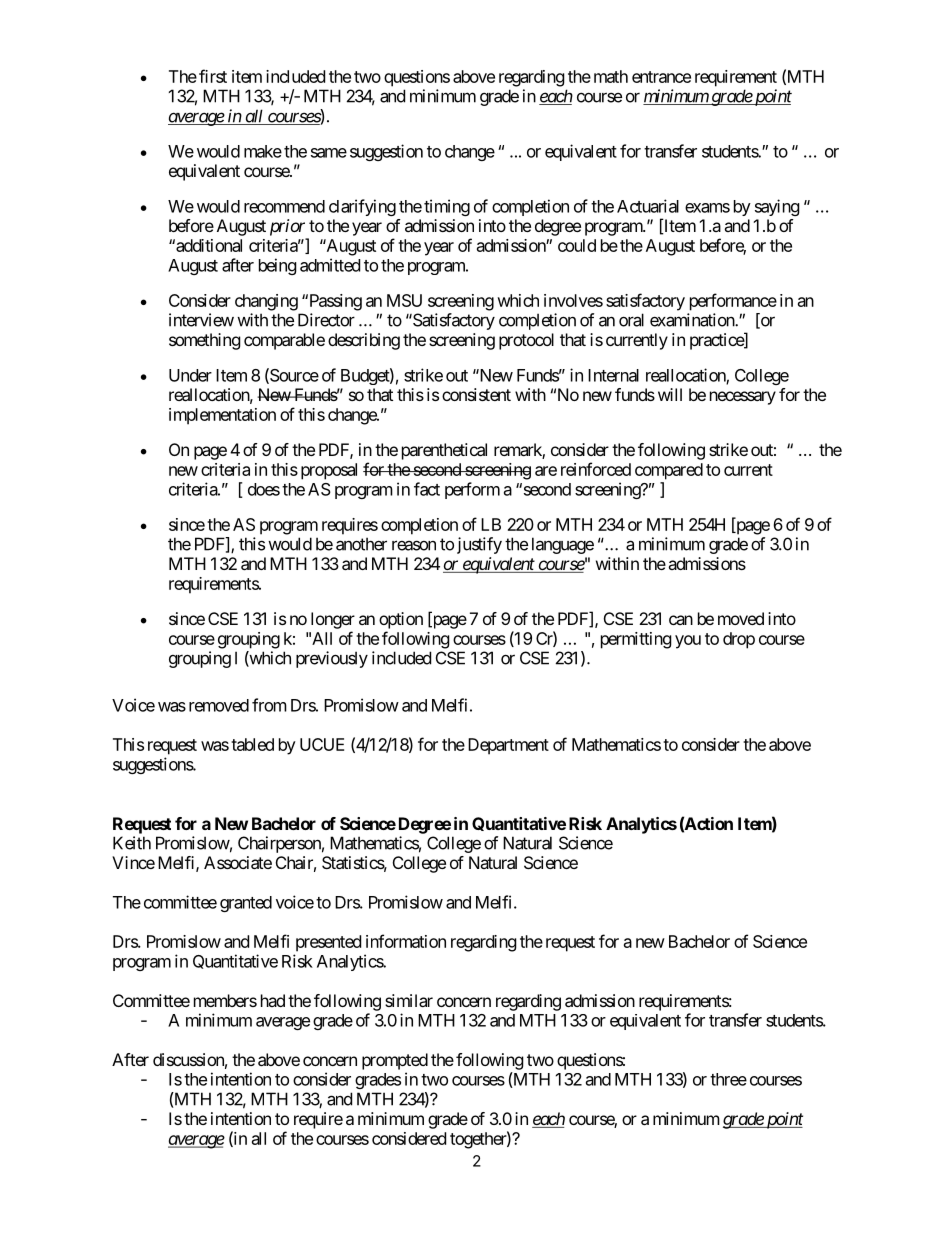 Image resolution: width=952 pixels, height=1233 pixels. Describe the element at coordinates (693, 320) in the document. I see `examination` at that location.
